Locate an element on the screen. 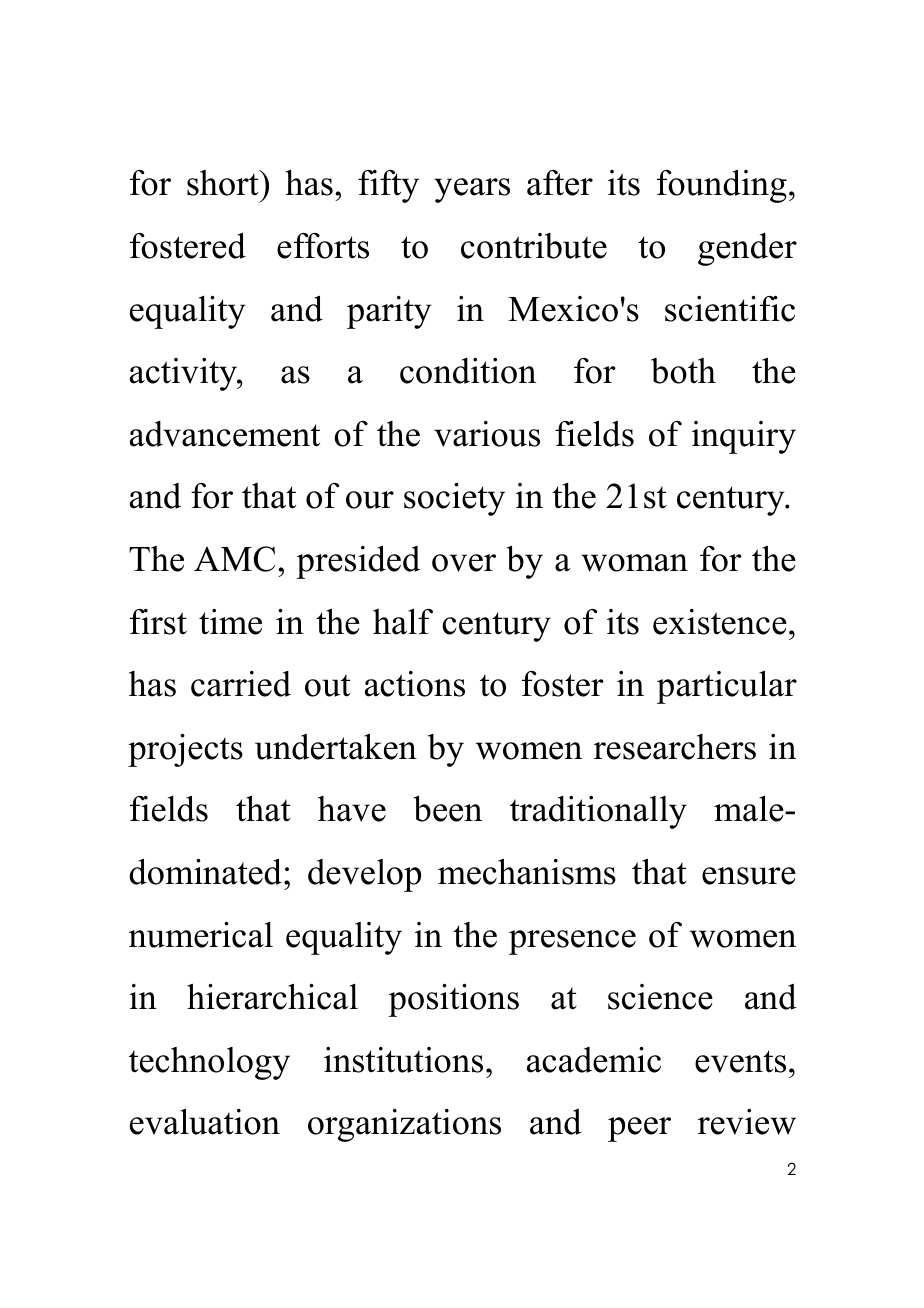  evaluation is located at coordinates (205, 1122).
